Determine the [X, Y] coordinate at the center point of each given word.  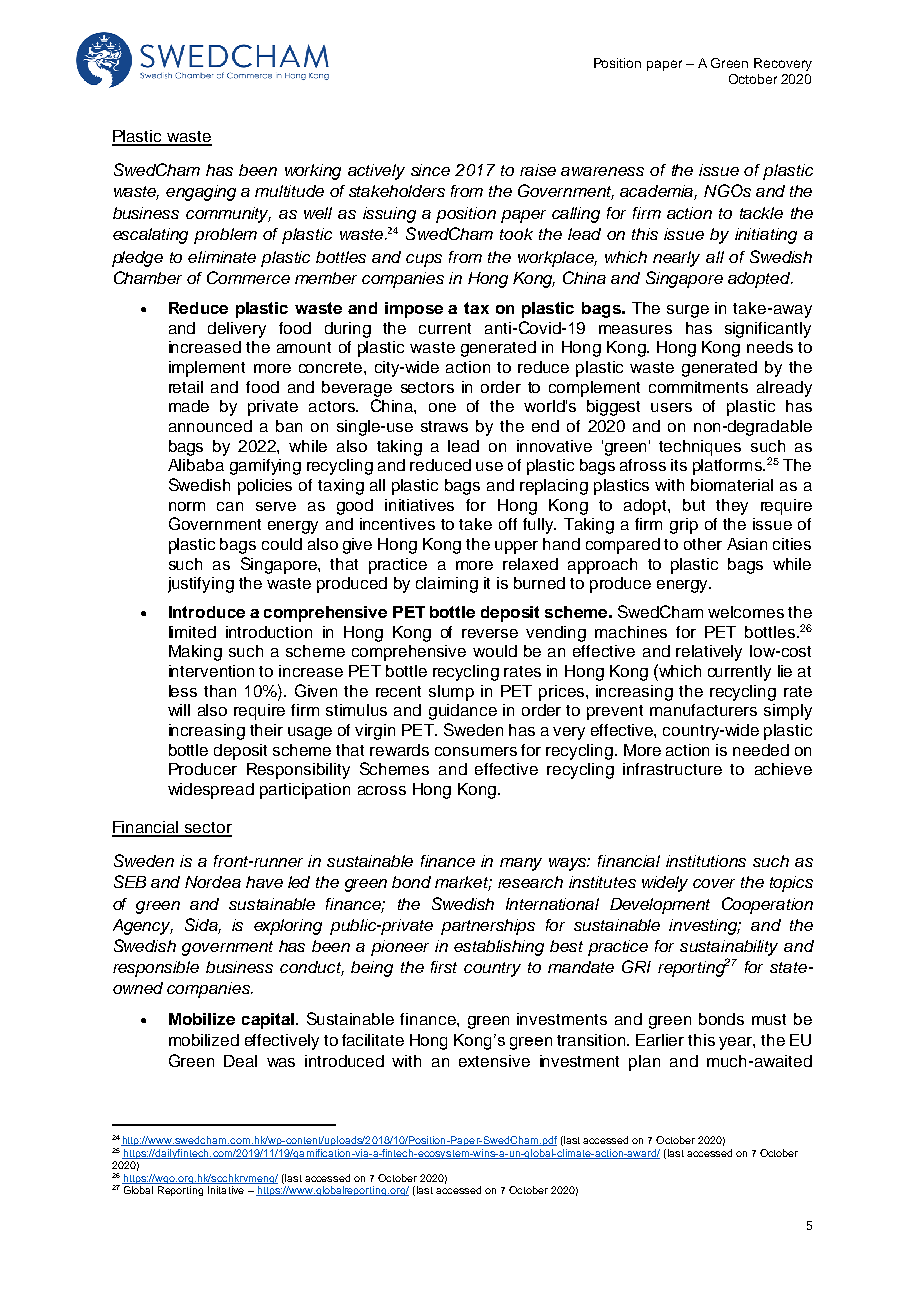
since [430, 170]
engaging [201, 193]
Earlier [660, 1040]
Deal [240, 1061]
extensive [494, 1061]
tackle [761, 213]
